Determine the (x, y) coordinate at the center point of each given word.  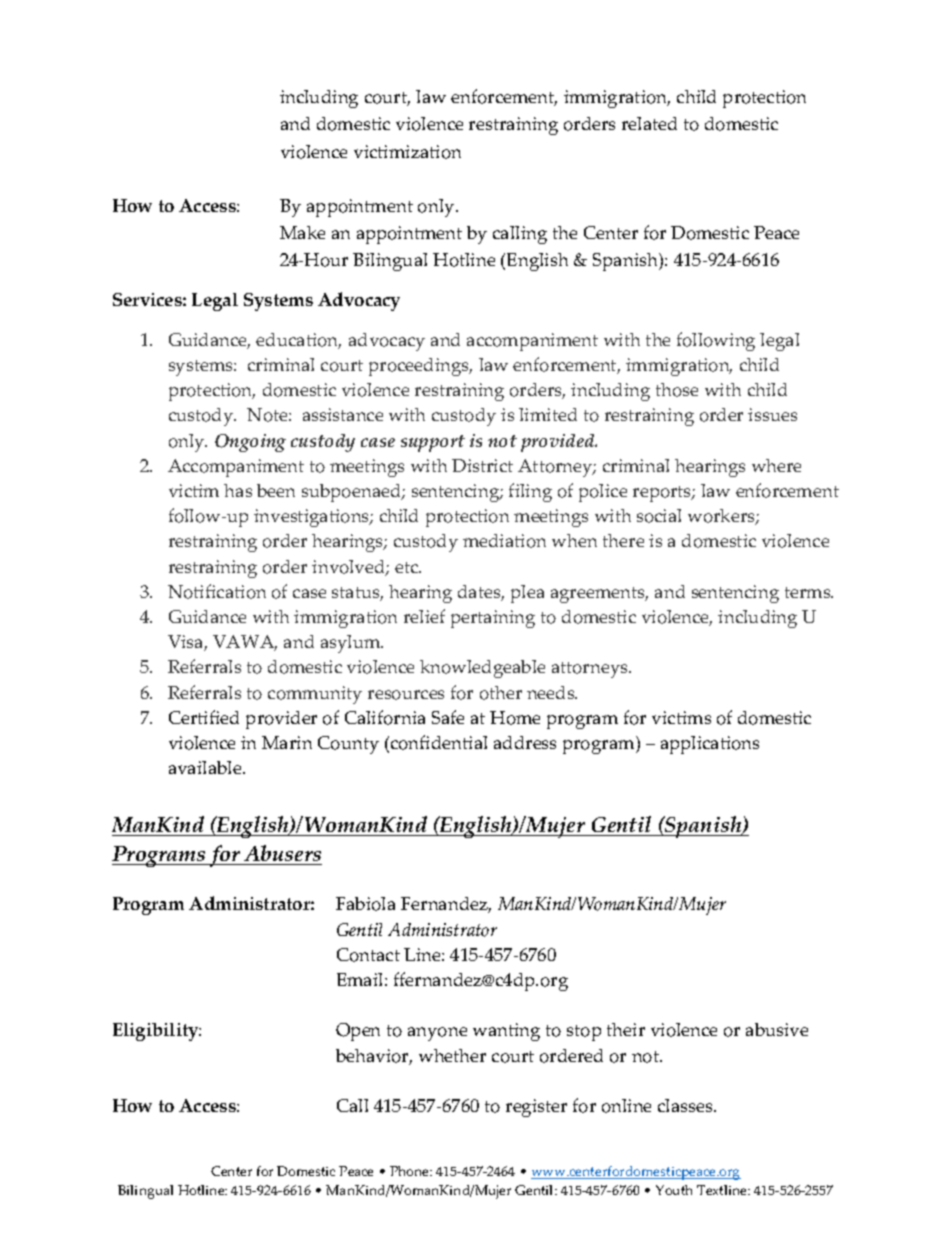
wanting (506, 1032)
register (536, 1108)
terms (809, 592)
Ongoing (250, 443)
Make (302, 232)
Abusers (282, 855)
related (649, 123)
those (677, 390)
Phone (410, 1171)
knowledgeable (482, 669)
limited (548, 414)
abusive (777, 1029)
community (315, 695)
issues (772, 414)
